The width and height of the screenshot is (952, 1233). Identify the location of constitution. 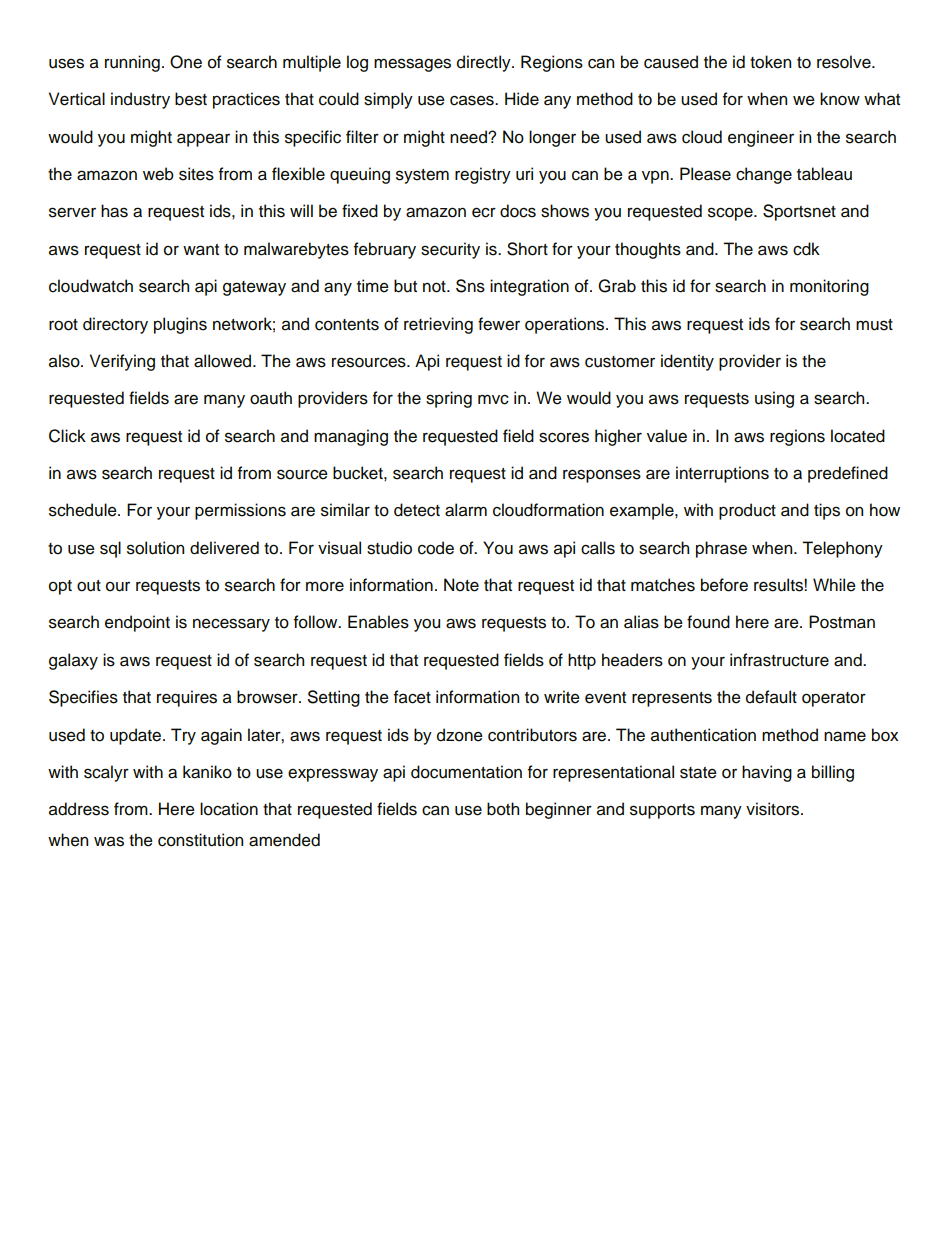
(200, 840).
